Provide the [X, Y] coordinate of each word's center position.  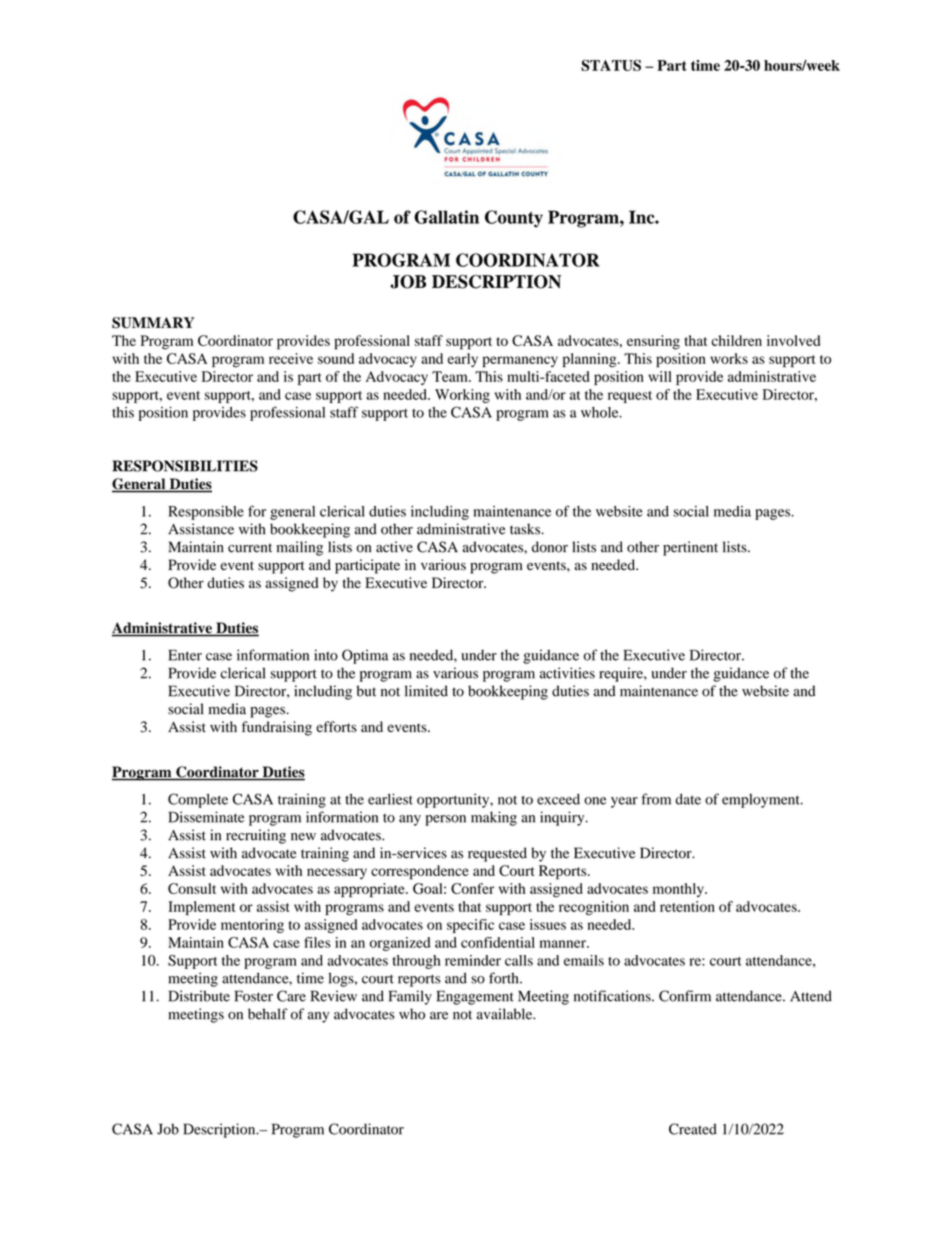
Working [462, 396]
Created [693, 1129]
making [494, 818]
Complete [198, 800]
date [688, 799]
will [660, 376]
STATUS [611, 65]
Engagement [475, 997]
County [514, 219]
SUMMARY [153, 323]
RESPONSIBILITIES [185, 466]
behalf [267, 1014]
